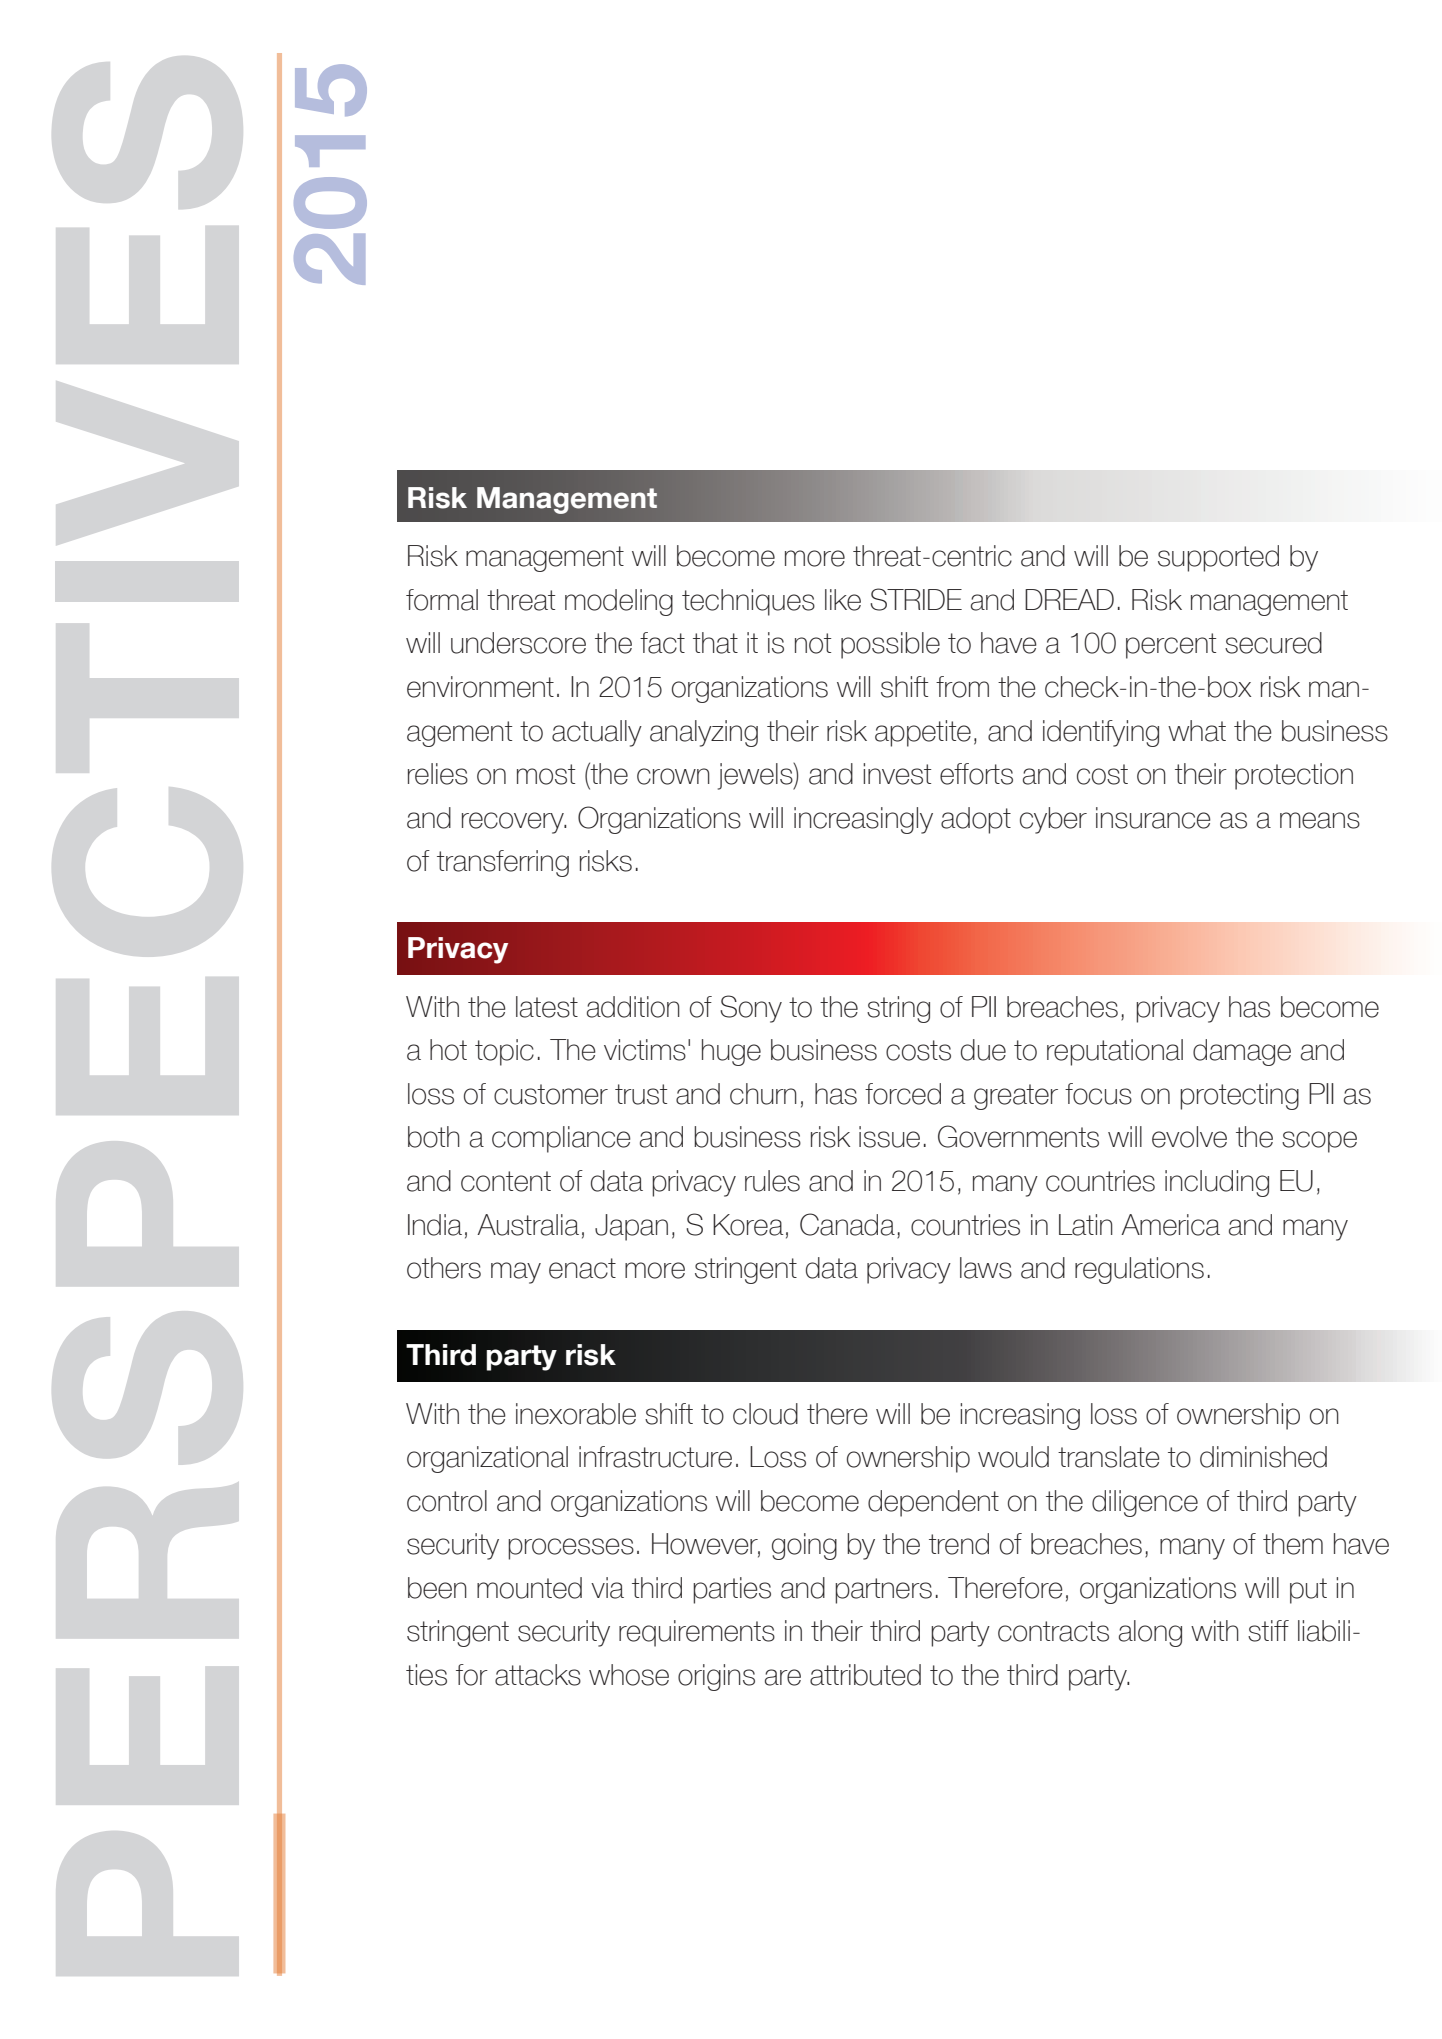 Image resolution: width=1442 pixels, height=2039 pixels. Describe the element at coordinates (576, 1414) in the page. I see `inexorable` at that location.
